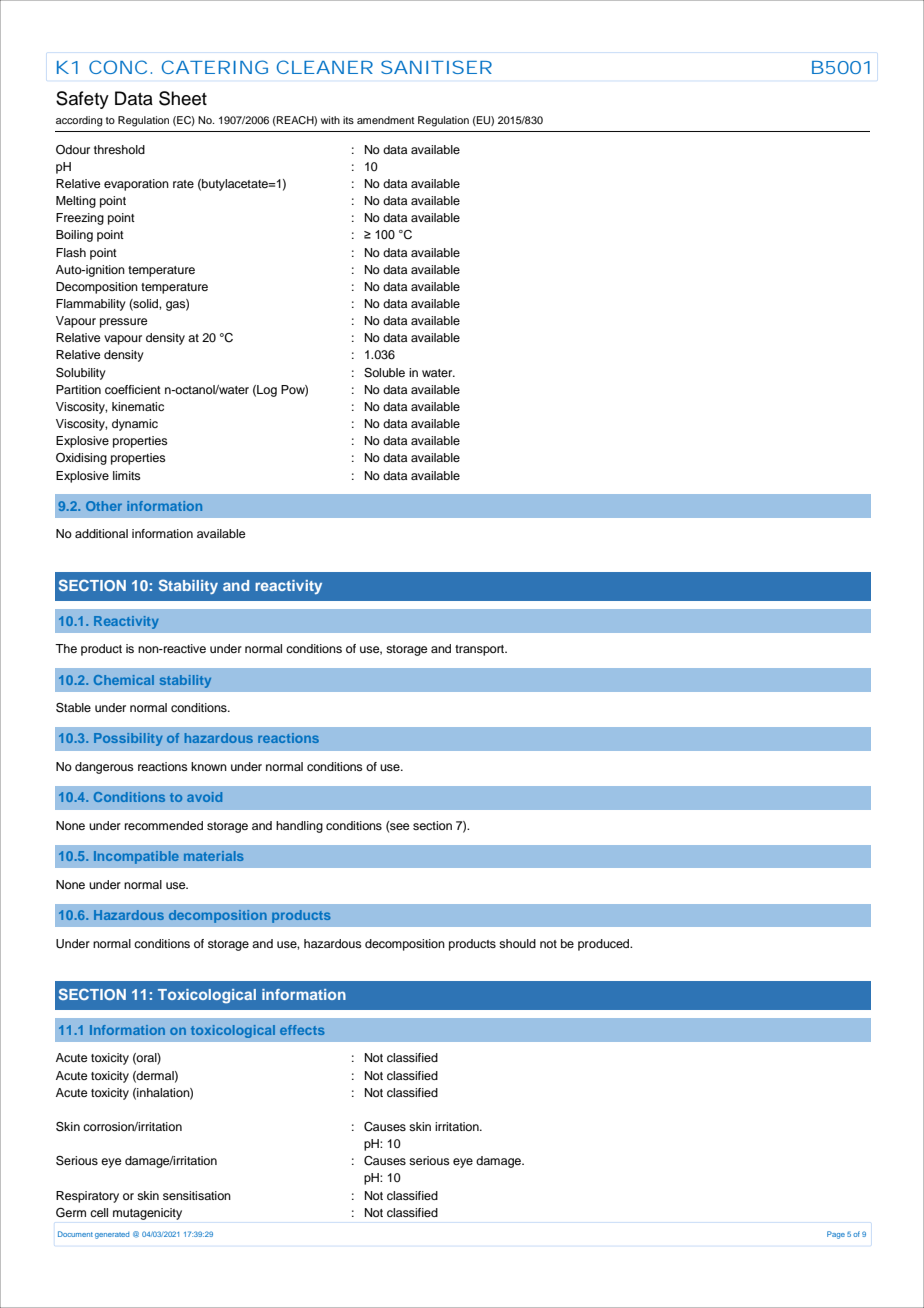  I want to click on handling, so click(299, 827).
